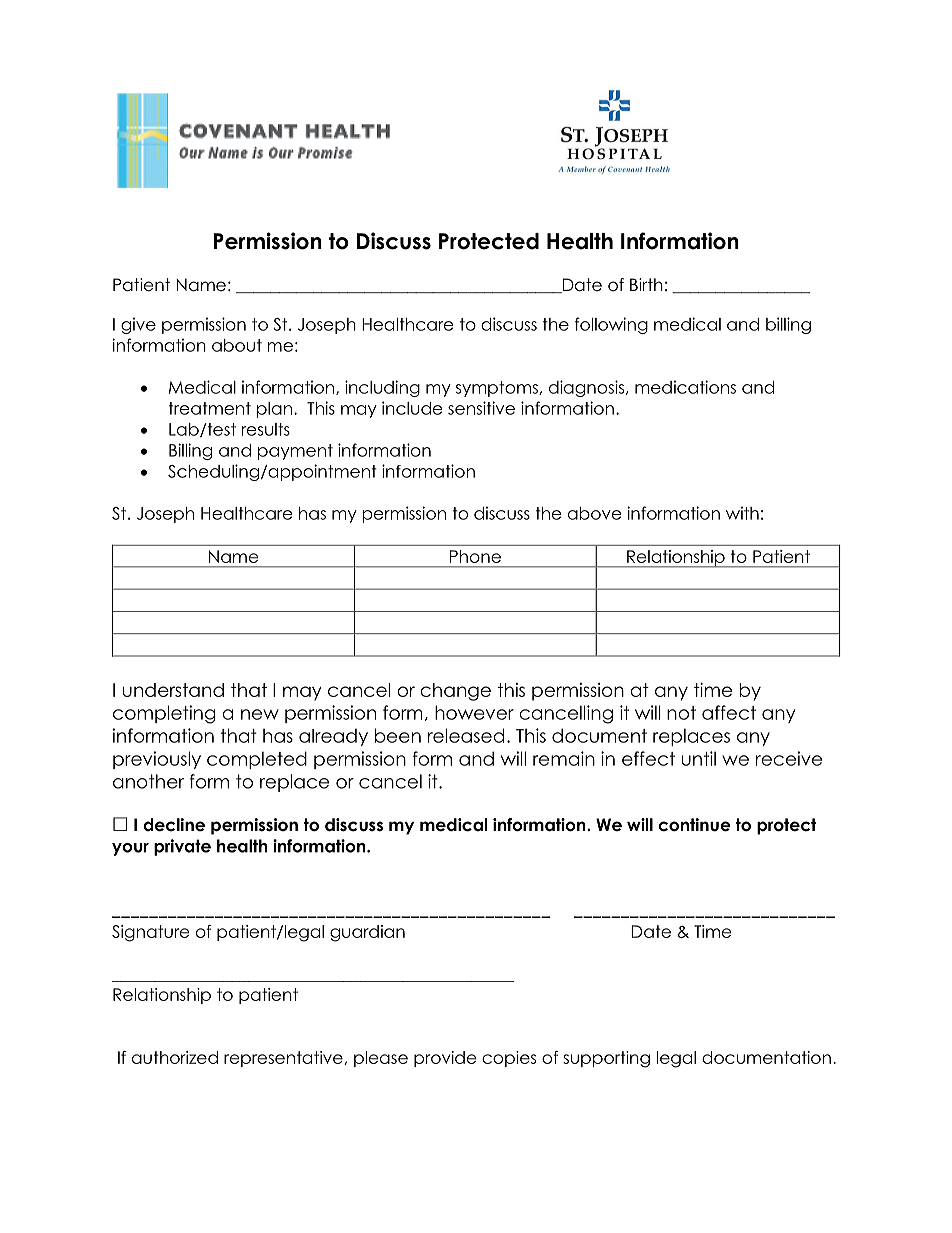 This screenshot has height=1233, width=952. What do you see at coordinates (445, 1059) in the screenshot?
I see `provide` at bounding box center [445, 1059].
